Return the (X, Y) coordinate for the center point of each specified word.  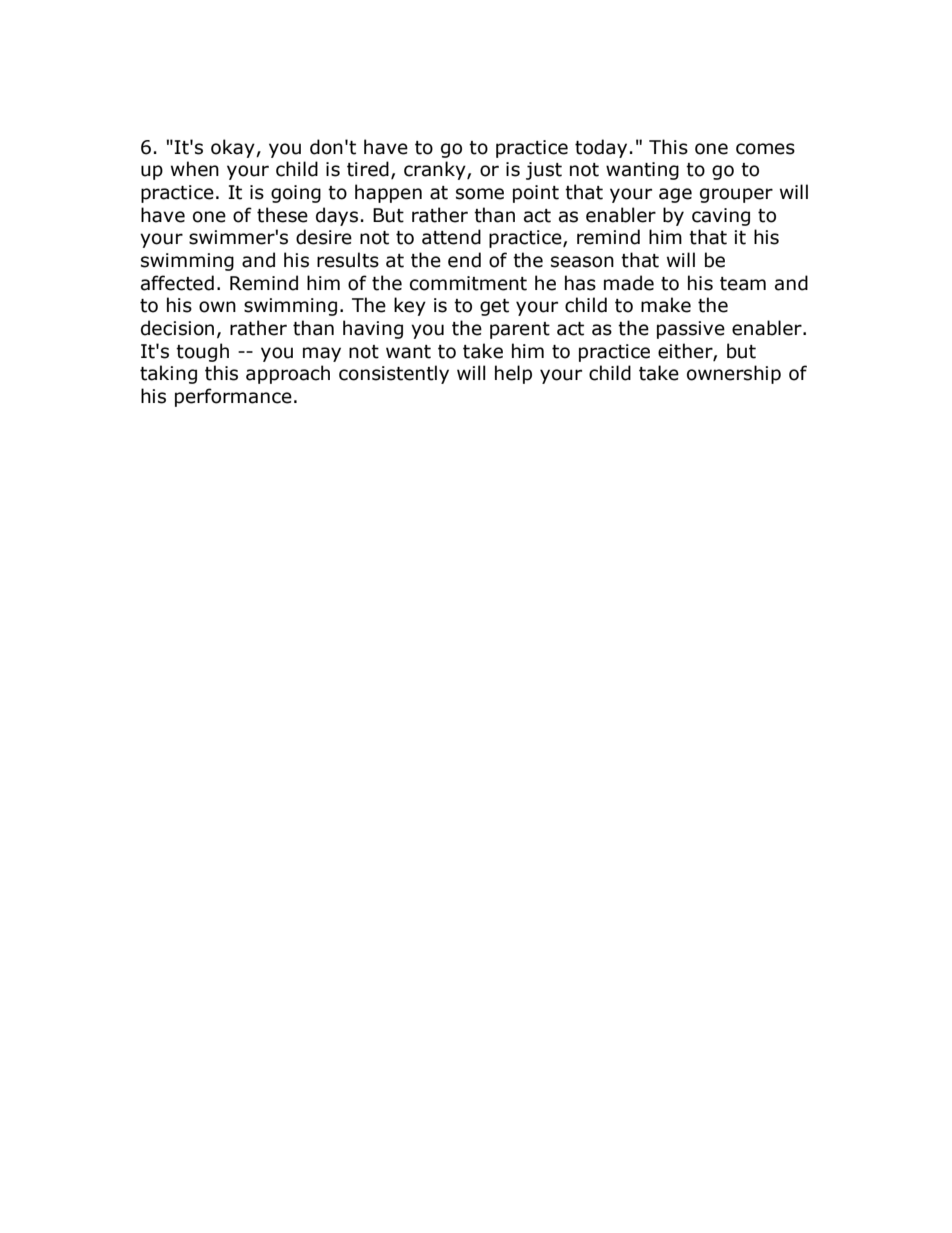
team (743, 284)
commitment (468, 283)
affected (177, 283)
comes (765, 149)
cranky (436, 170)
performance (233, 397)
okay (234, 148)
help (513, 374)
